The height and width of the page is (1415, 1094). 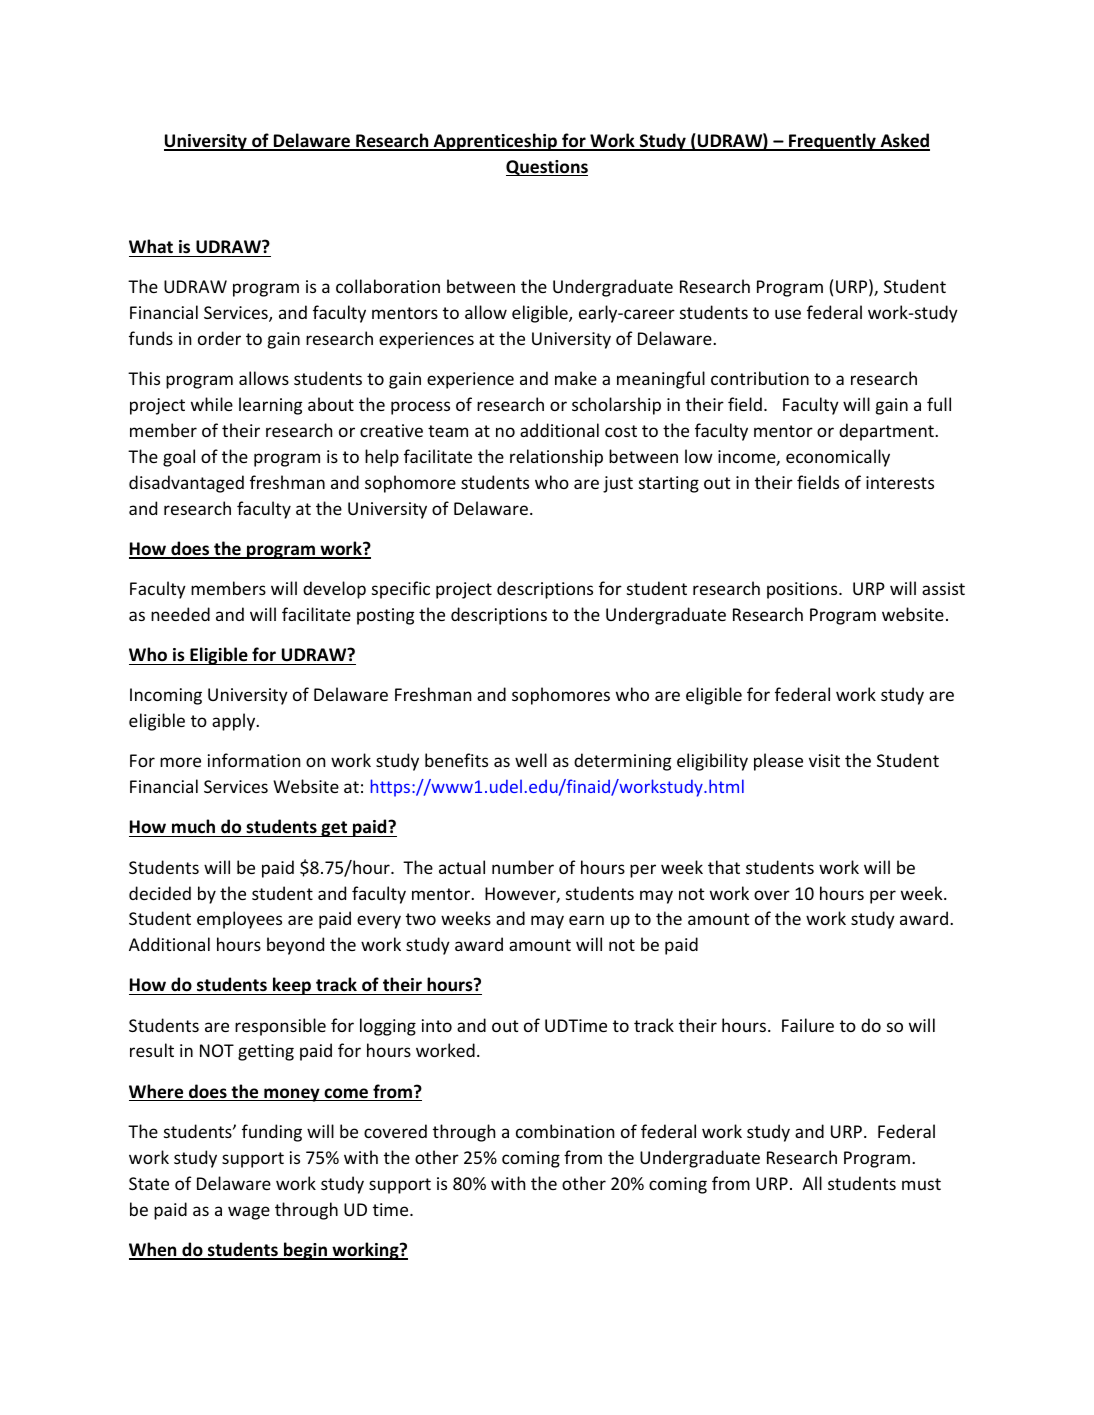 I want to click on What, so click(x=151, y=246).
